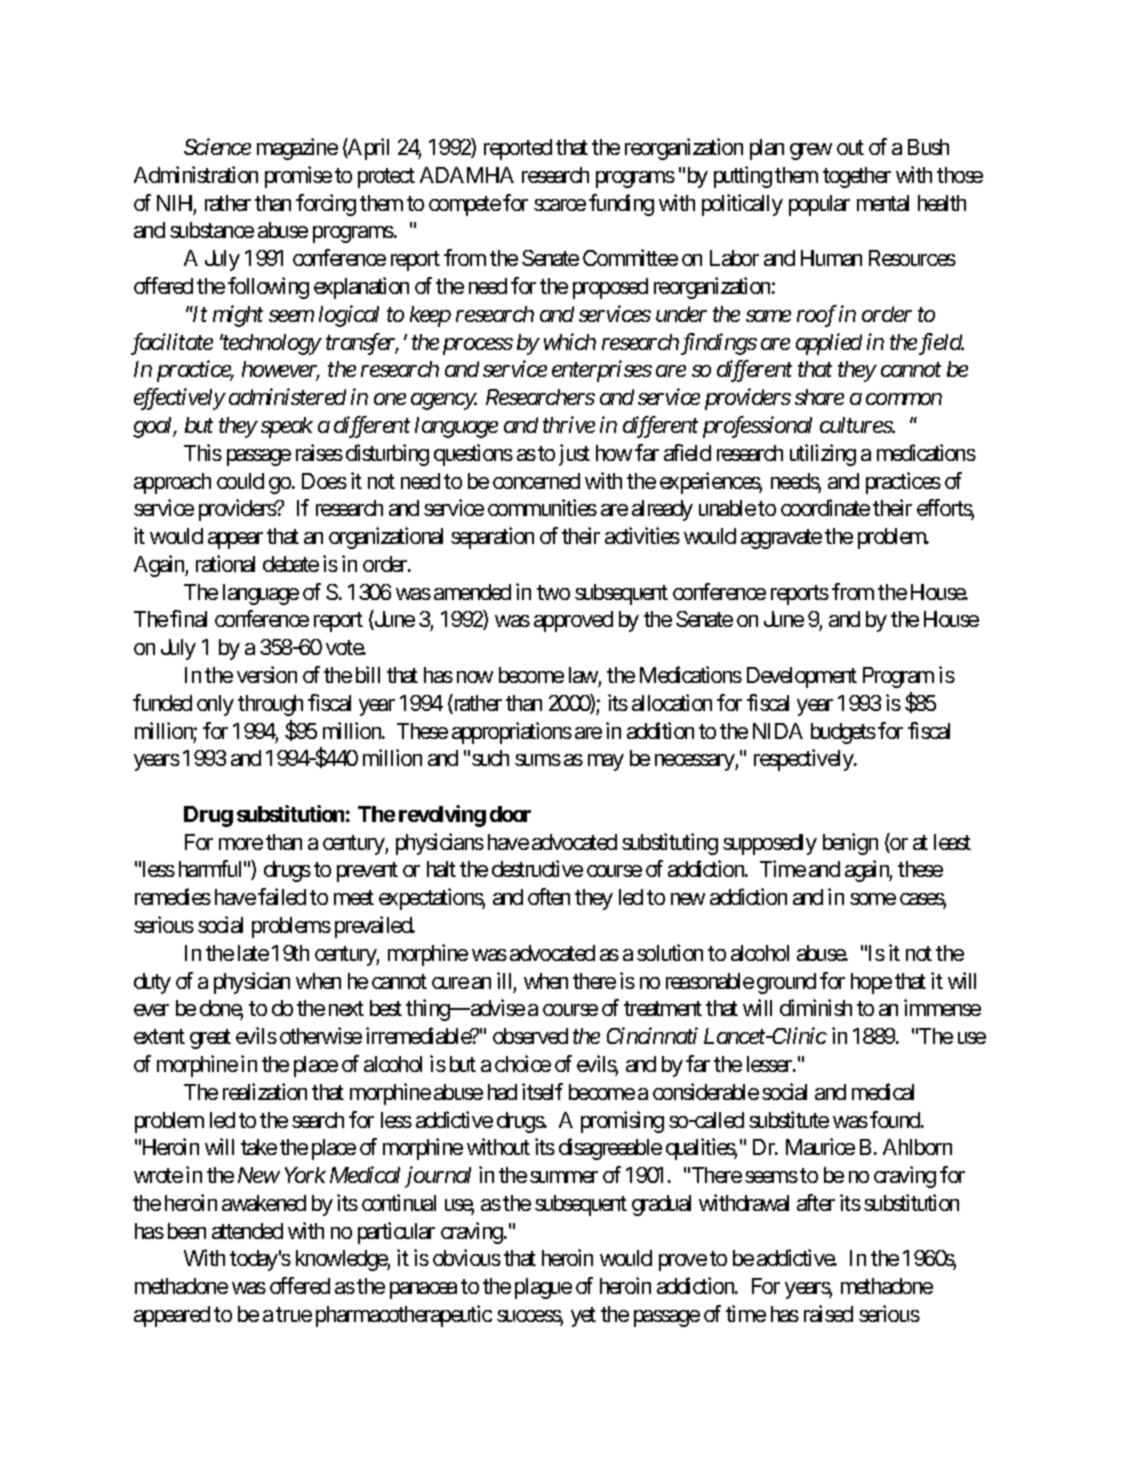 The image size is (1134, 1467). What do you see at coordinates (247, 1231) in the screenshot?
I see `attended` at bounding box center [247, 1231].
